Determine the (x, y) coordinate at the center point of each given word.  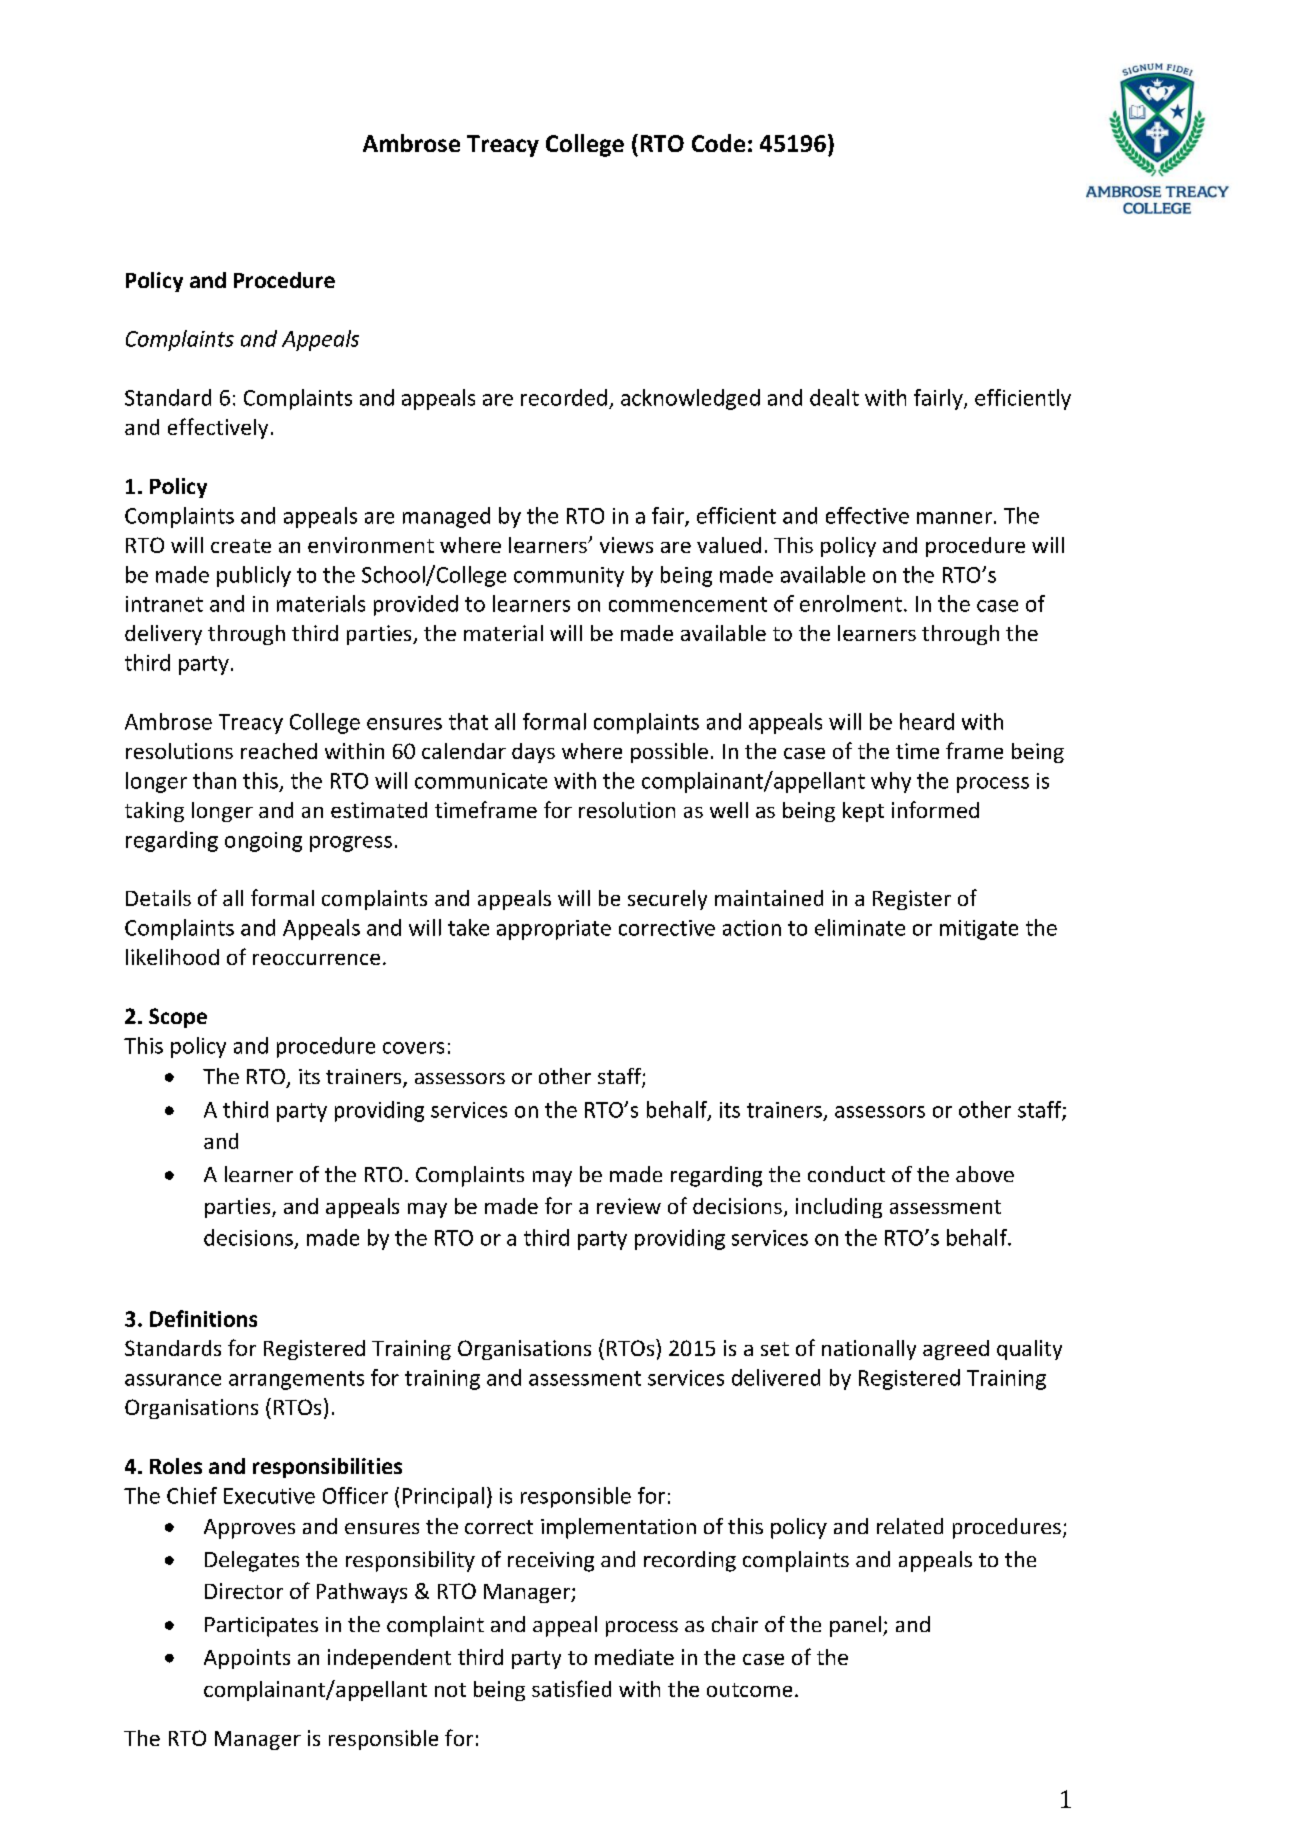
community (569, 577)
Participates (261, 1627)
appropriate (554, 930)
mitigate (979, 930)
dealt (834, 397)
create (241, 546)
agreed (956, 1350)
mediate (634, 1657)
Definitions (203, 1318)
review (629, 1206)
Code (718, 143)
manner (954, 518)
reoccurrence (316, 959)
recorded (564, 397)
